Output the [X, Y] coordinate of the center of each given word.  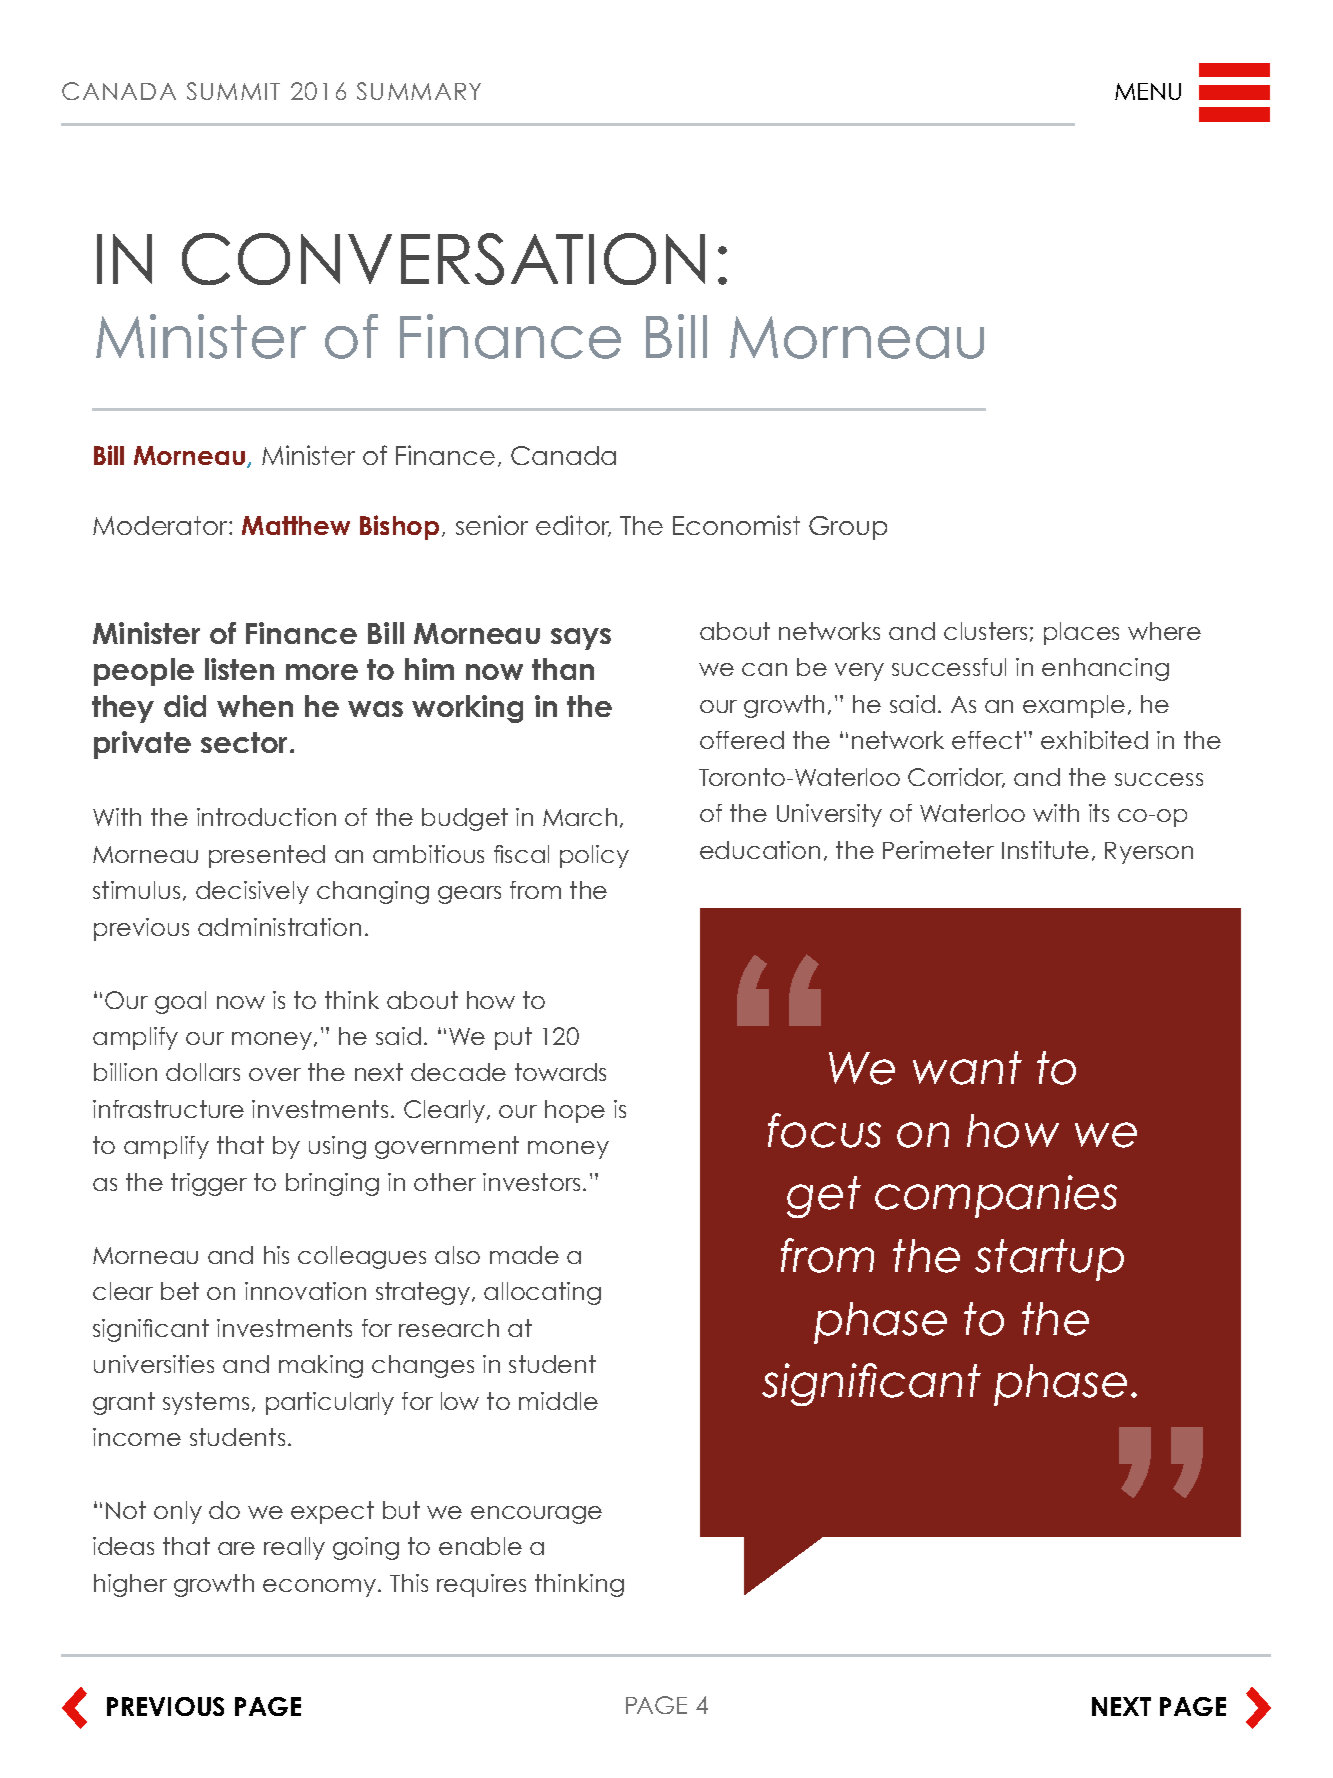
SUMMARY [419, 91]
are [236, 1548]
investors [531, 1182]
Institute [1045, 850]
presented [267, 856]
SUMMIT [233, 91]
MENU [1148, 91]
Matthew [296, 525]
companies [996, 1196]
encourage [536, 1515]
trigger [209, 1184]
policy [594, 856]
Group [848, 528]
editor [573, 526]
